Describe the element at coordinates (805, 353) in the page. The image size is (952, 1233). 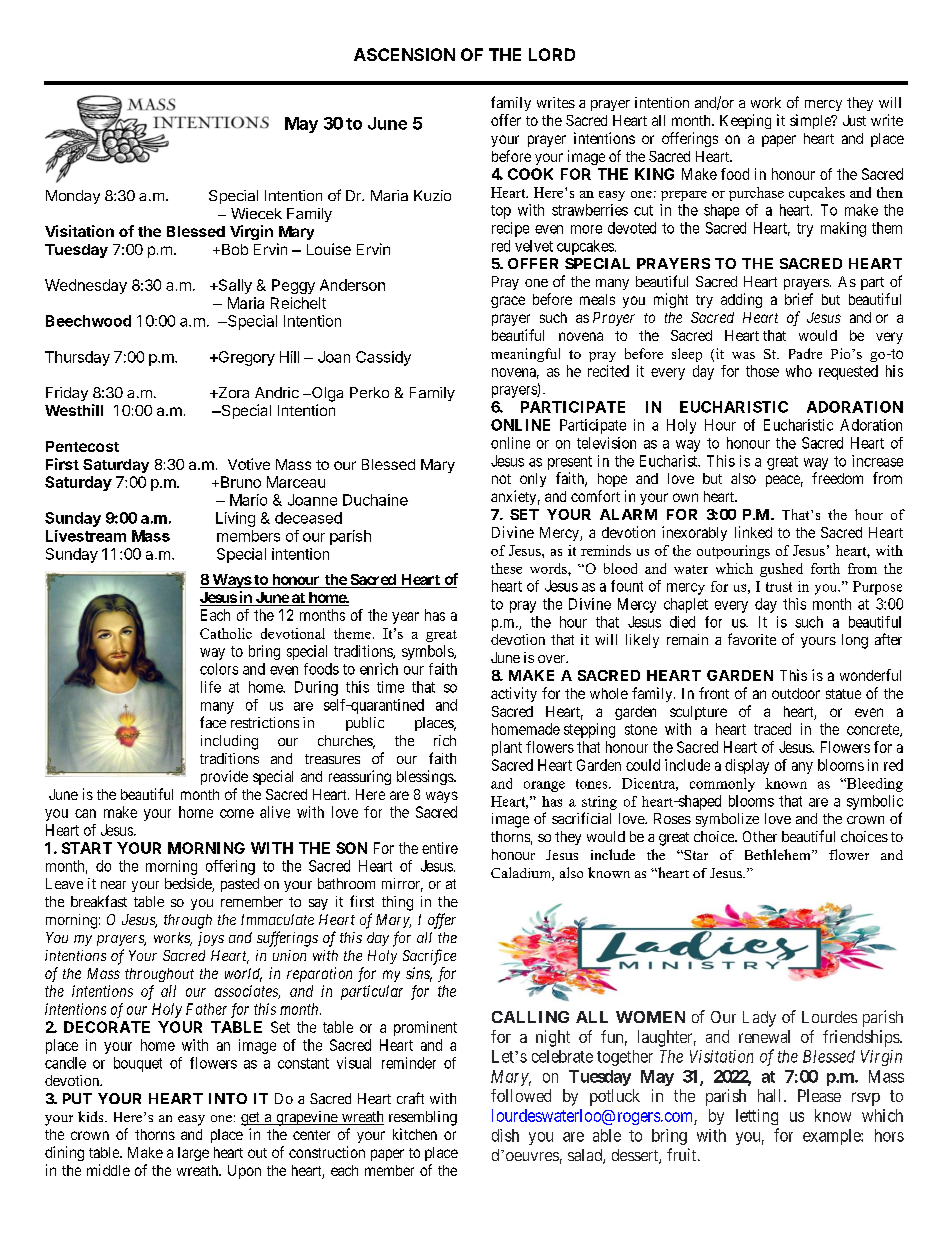
I see `Padre` at that location.
